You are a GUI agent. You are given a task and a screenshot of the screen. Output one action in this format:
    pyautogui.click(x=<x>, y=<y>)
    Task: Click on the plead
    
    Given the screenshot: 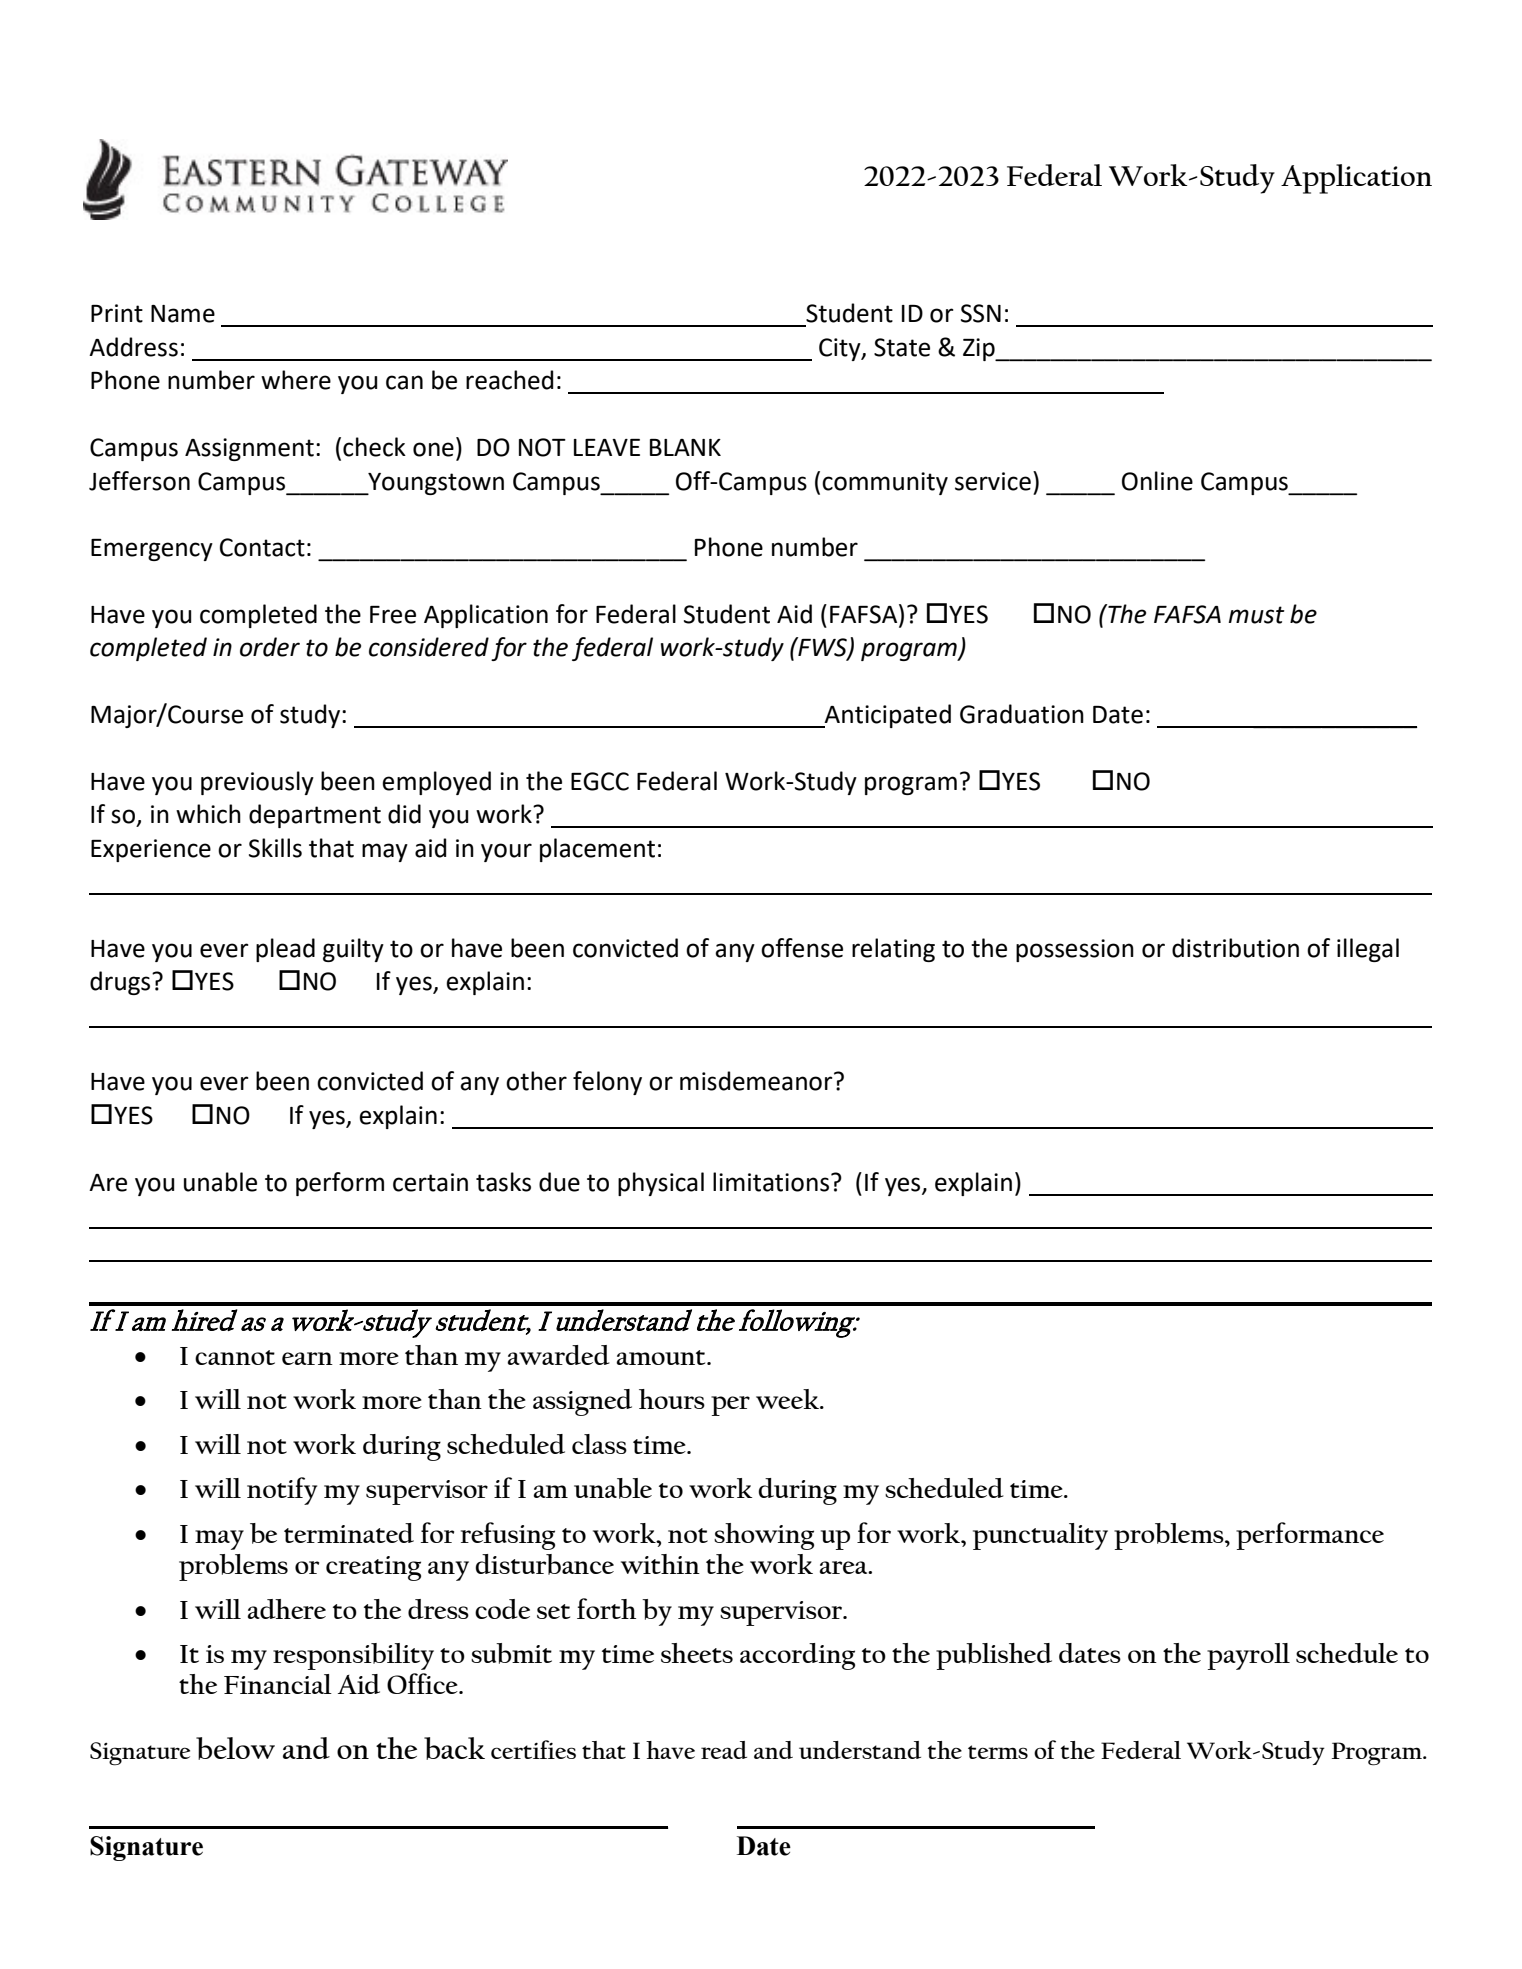 What is the action you would take?
    pyautogui.click(x=285, y=950)
